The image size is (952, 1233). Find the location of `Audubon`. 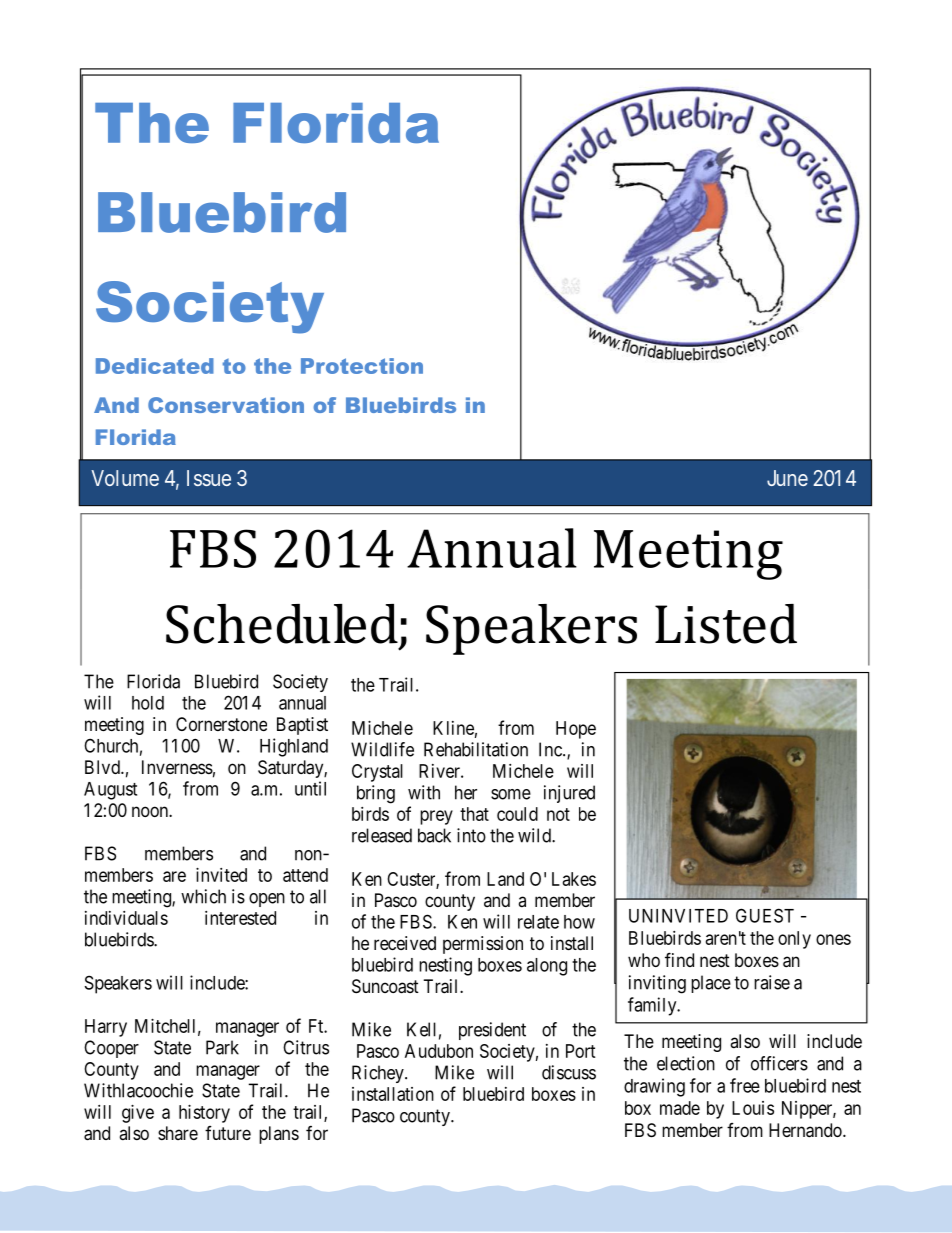

Audubon is located at coordinates (439, 1051).
